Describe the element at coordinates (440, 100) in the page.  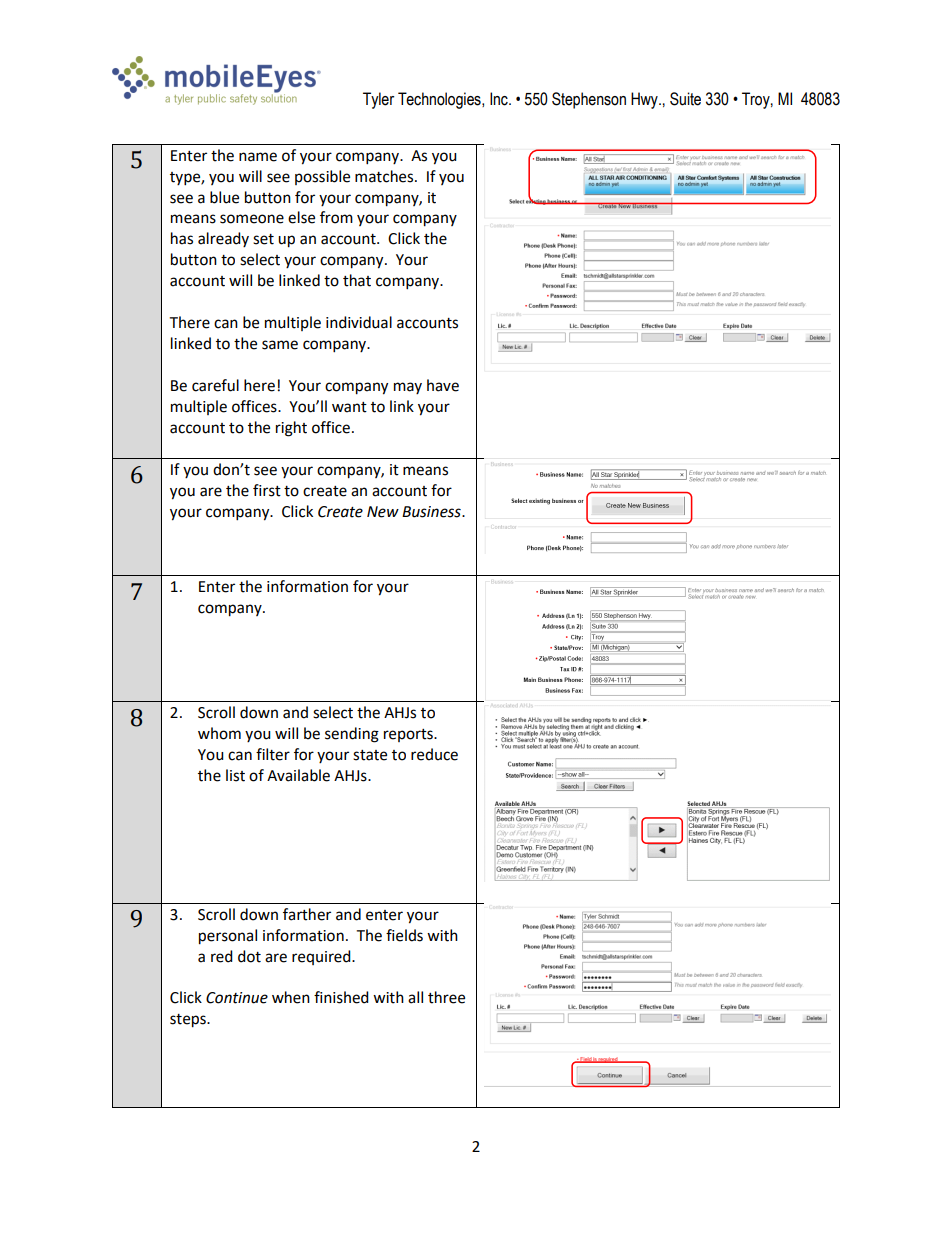
I see `Technologies` at that location.
